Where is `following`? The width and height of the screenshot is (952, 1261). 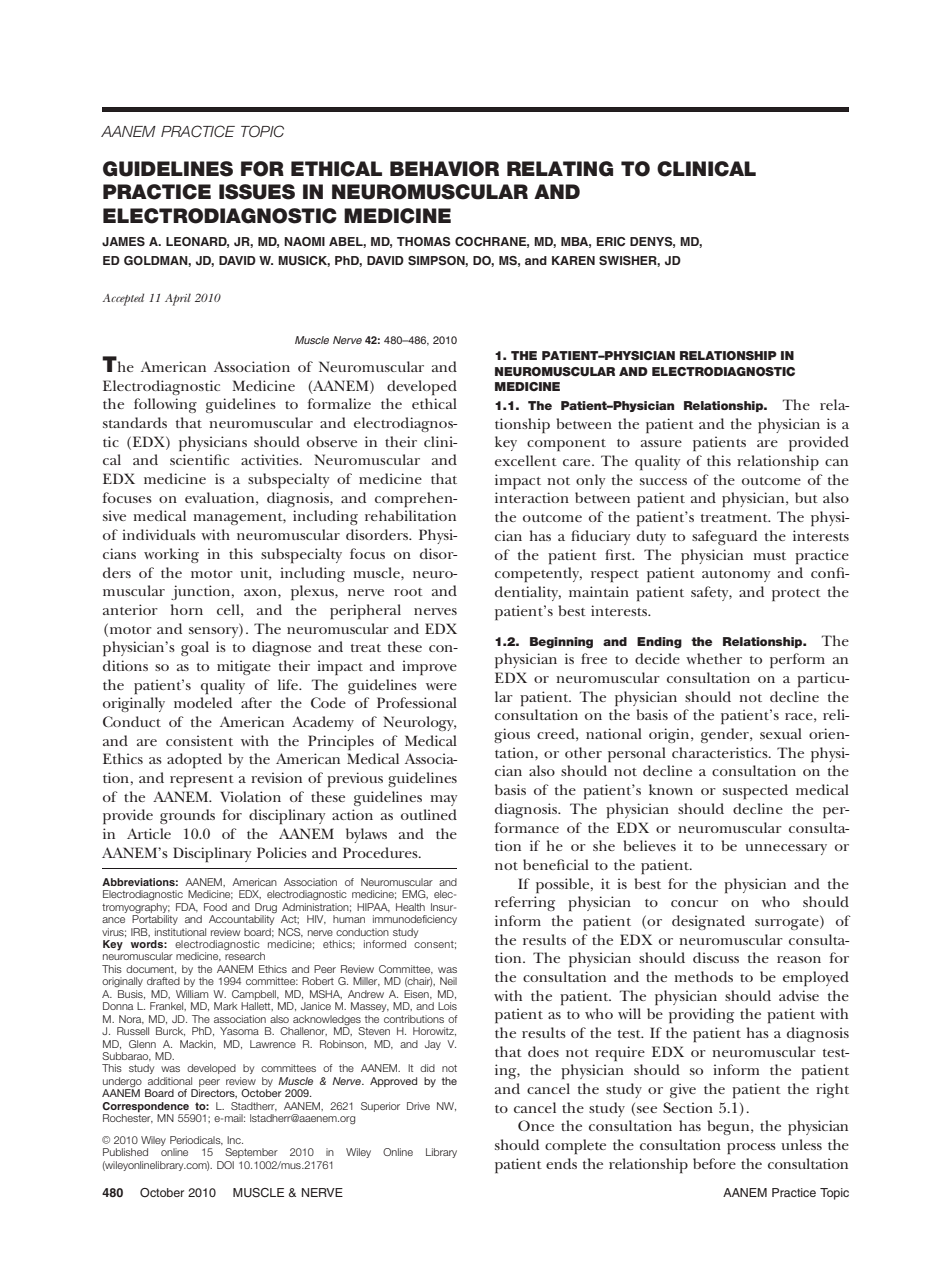 following is located at coordinates (165, 405).
